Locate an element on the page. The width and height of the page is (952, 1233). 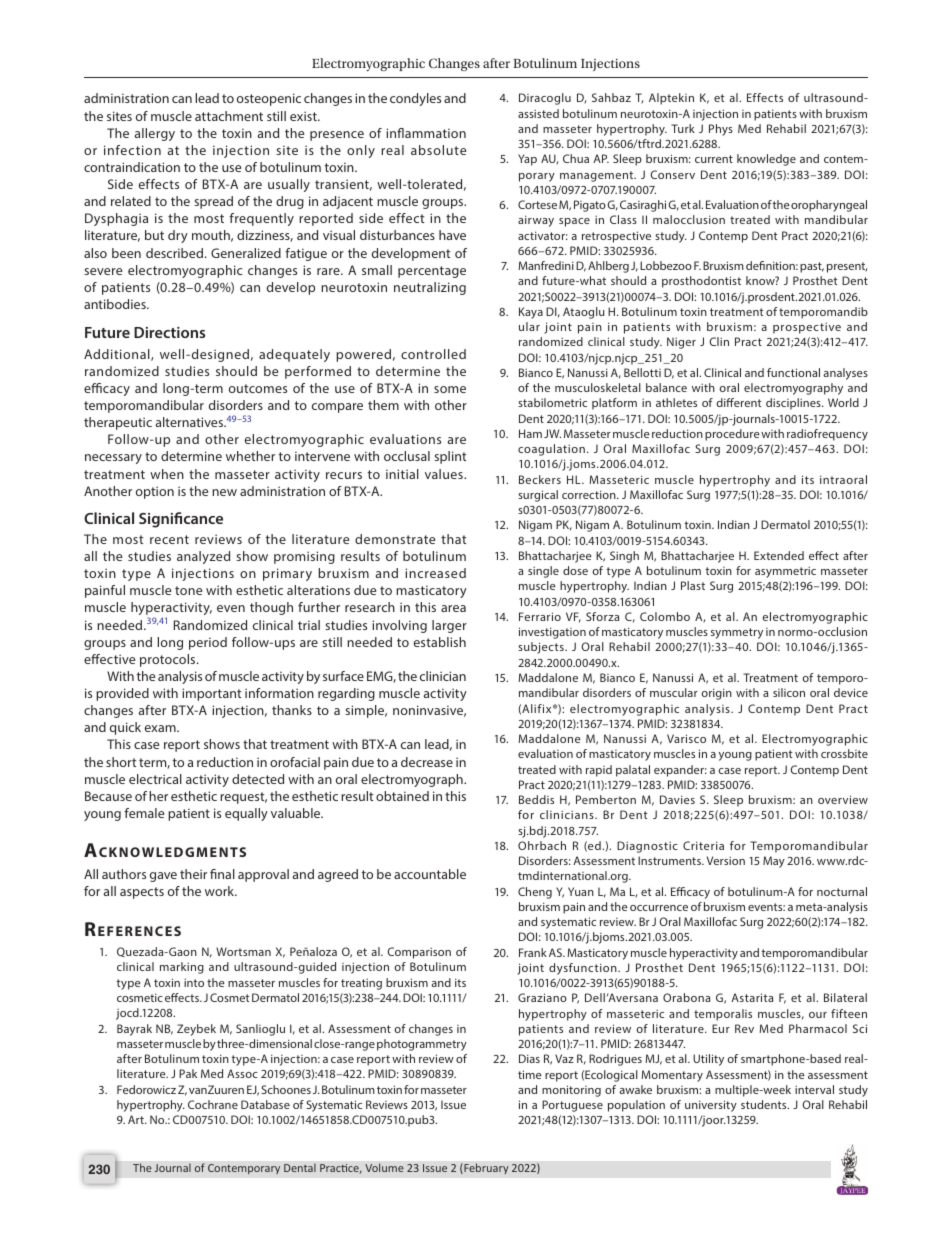
allergy is located at coordinates (155, 134).
